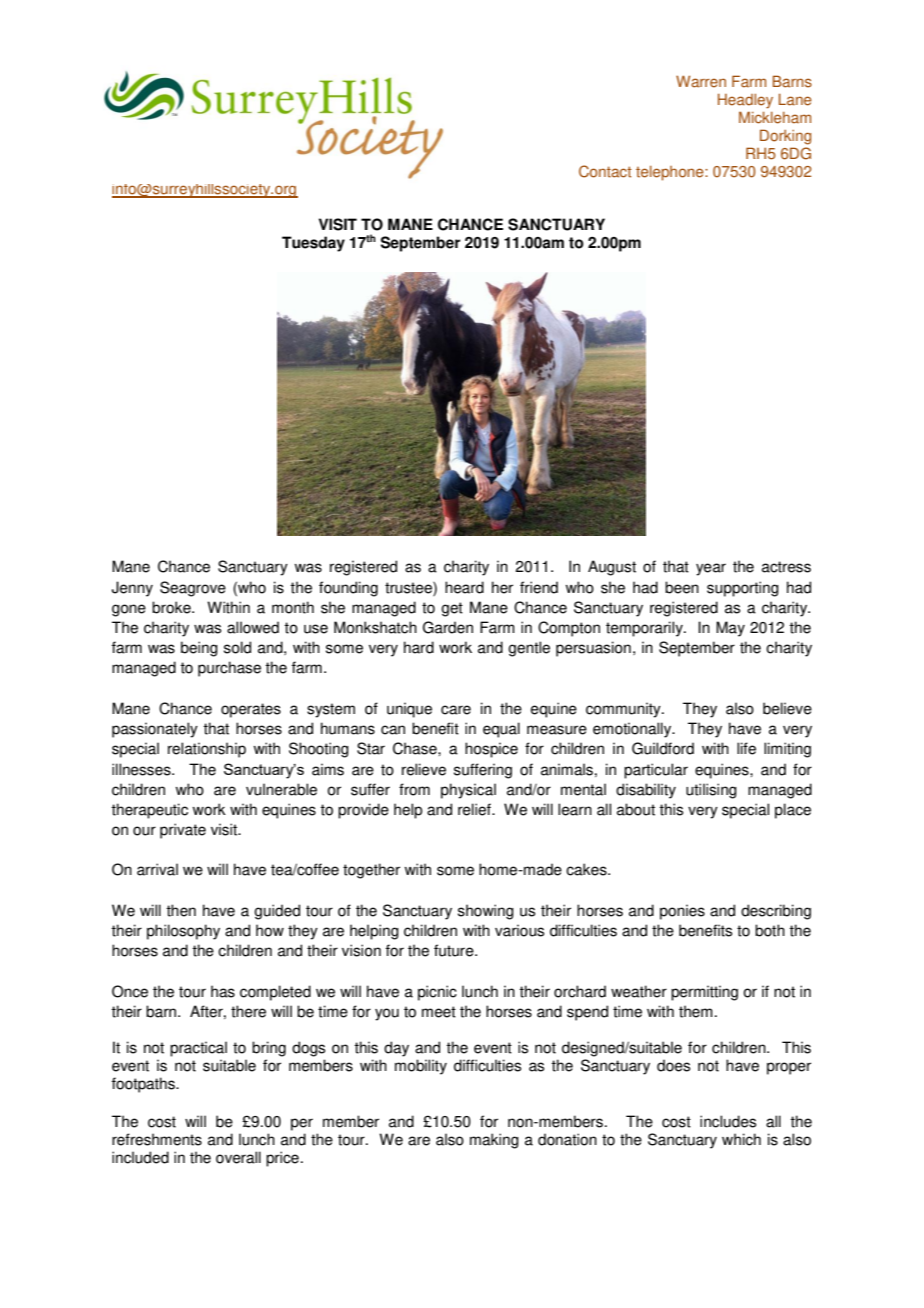 Image resolution: width=924 pixels, height=1308 pixels. I want to click on Contact, so click(605, 171).
